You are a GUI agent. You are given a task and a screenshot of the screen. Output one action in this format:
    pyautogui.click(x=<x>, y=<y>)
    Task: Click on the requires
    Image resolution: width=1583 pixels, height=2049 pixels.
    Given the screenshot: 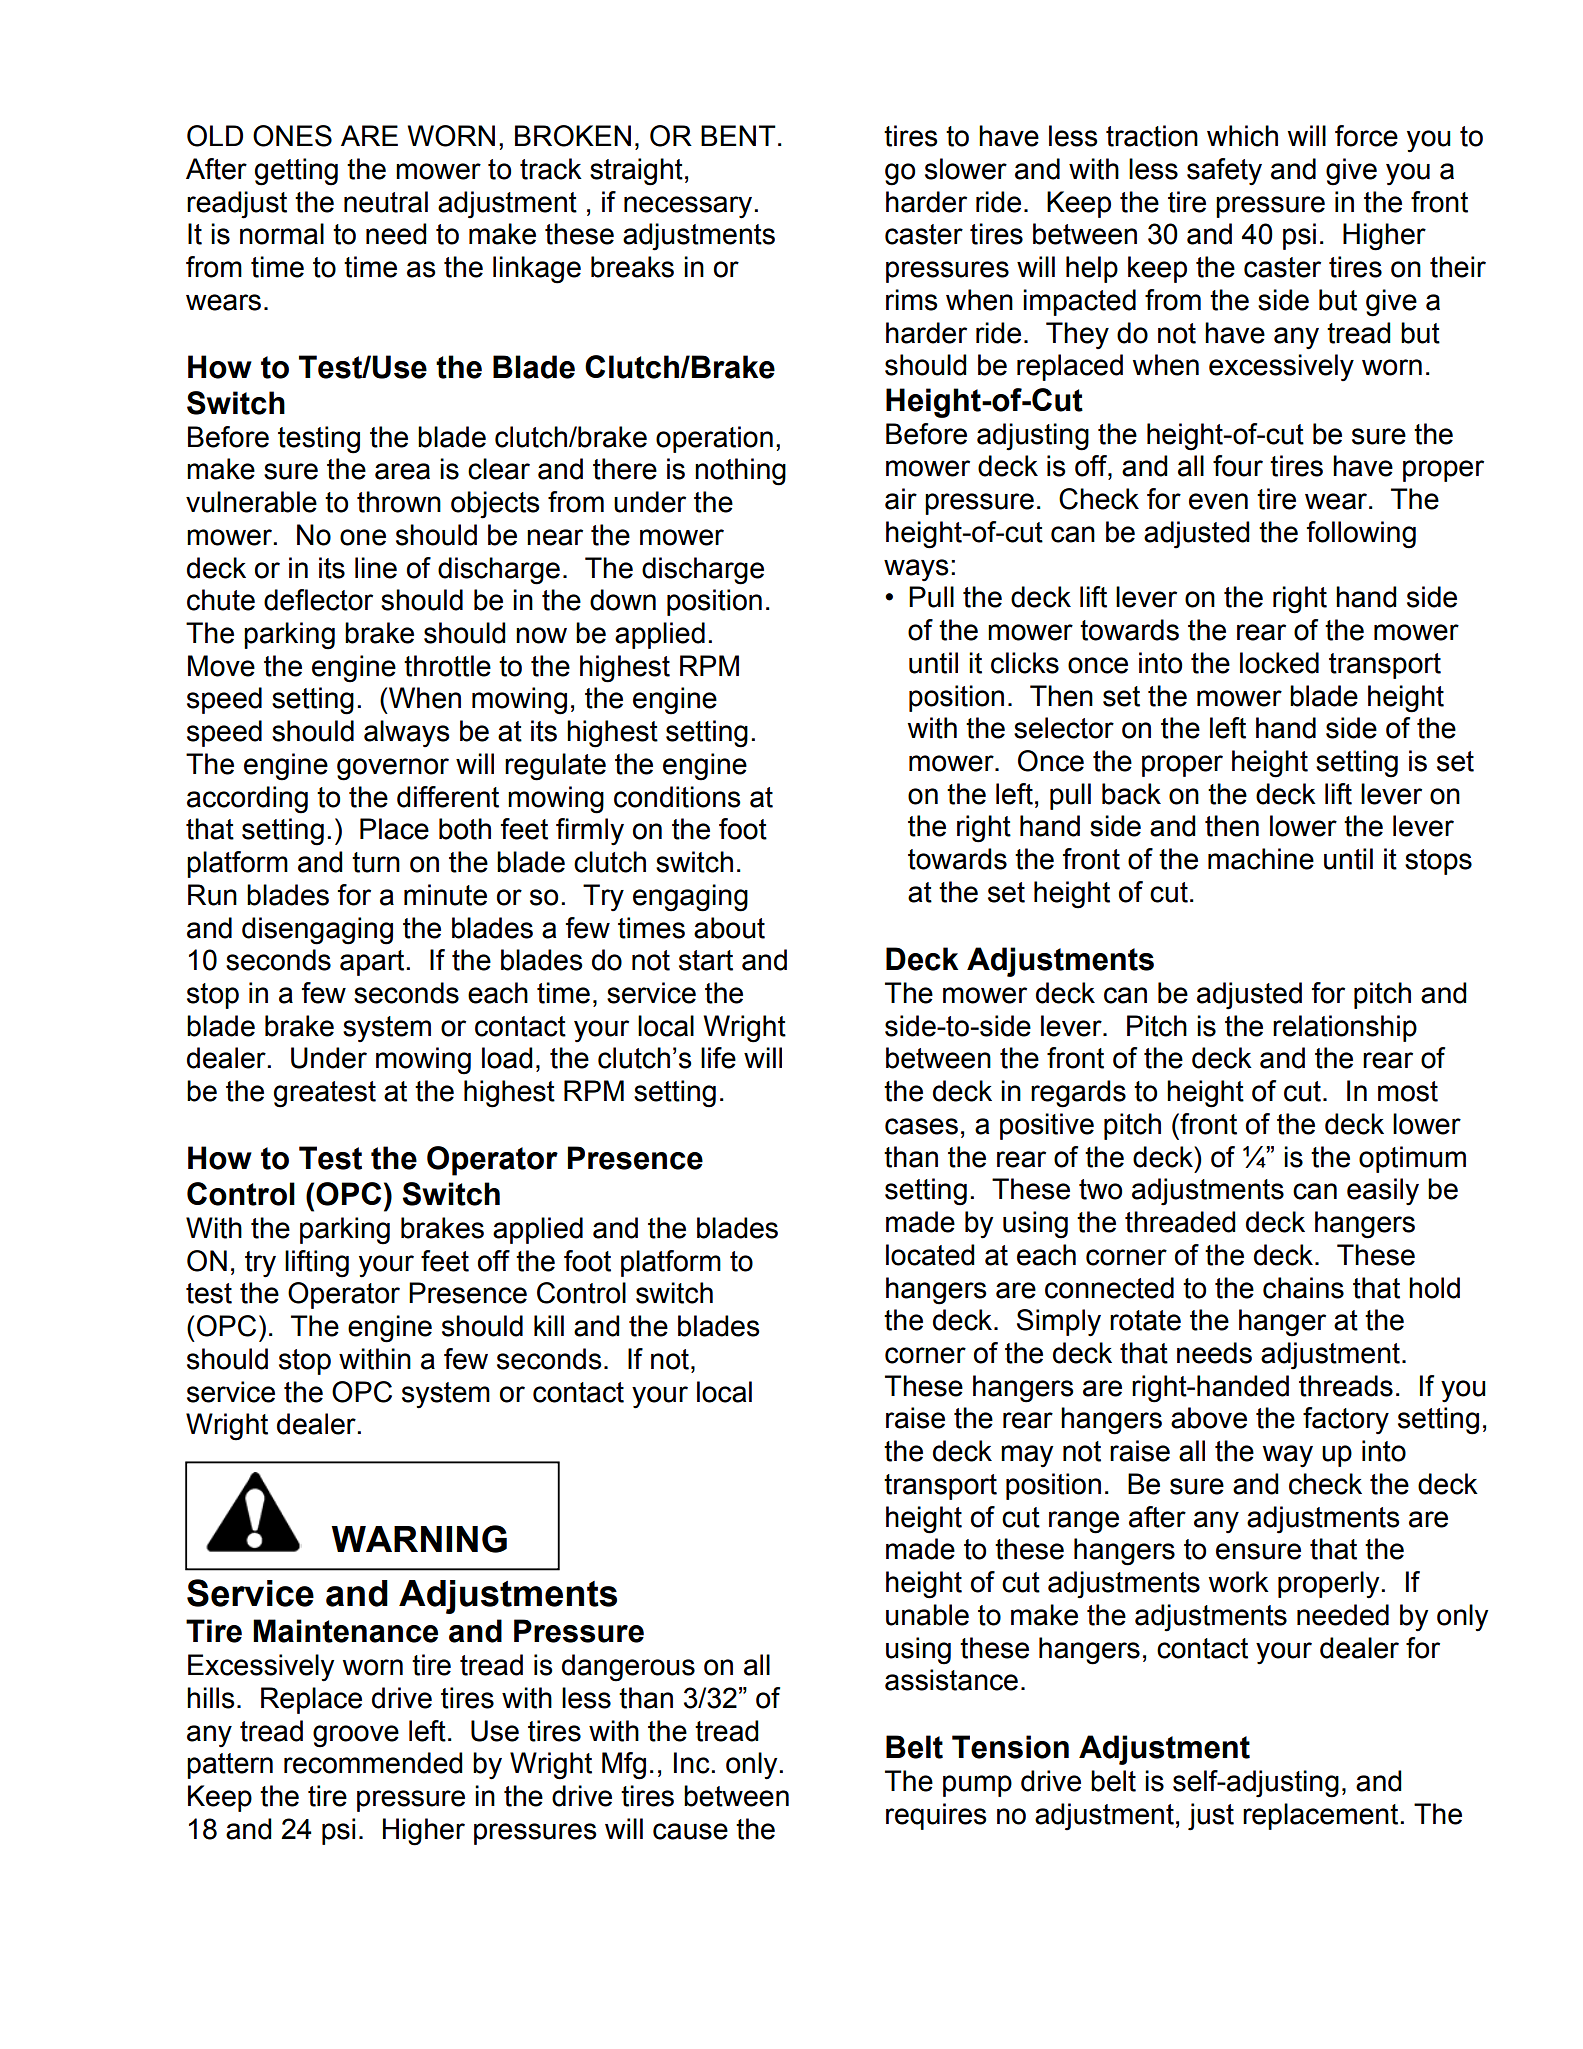 What is the action you would take?
    pyautogui.click(x=936, y=1816)
